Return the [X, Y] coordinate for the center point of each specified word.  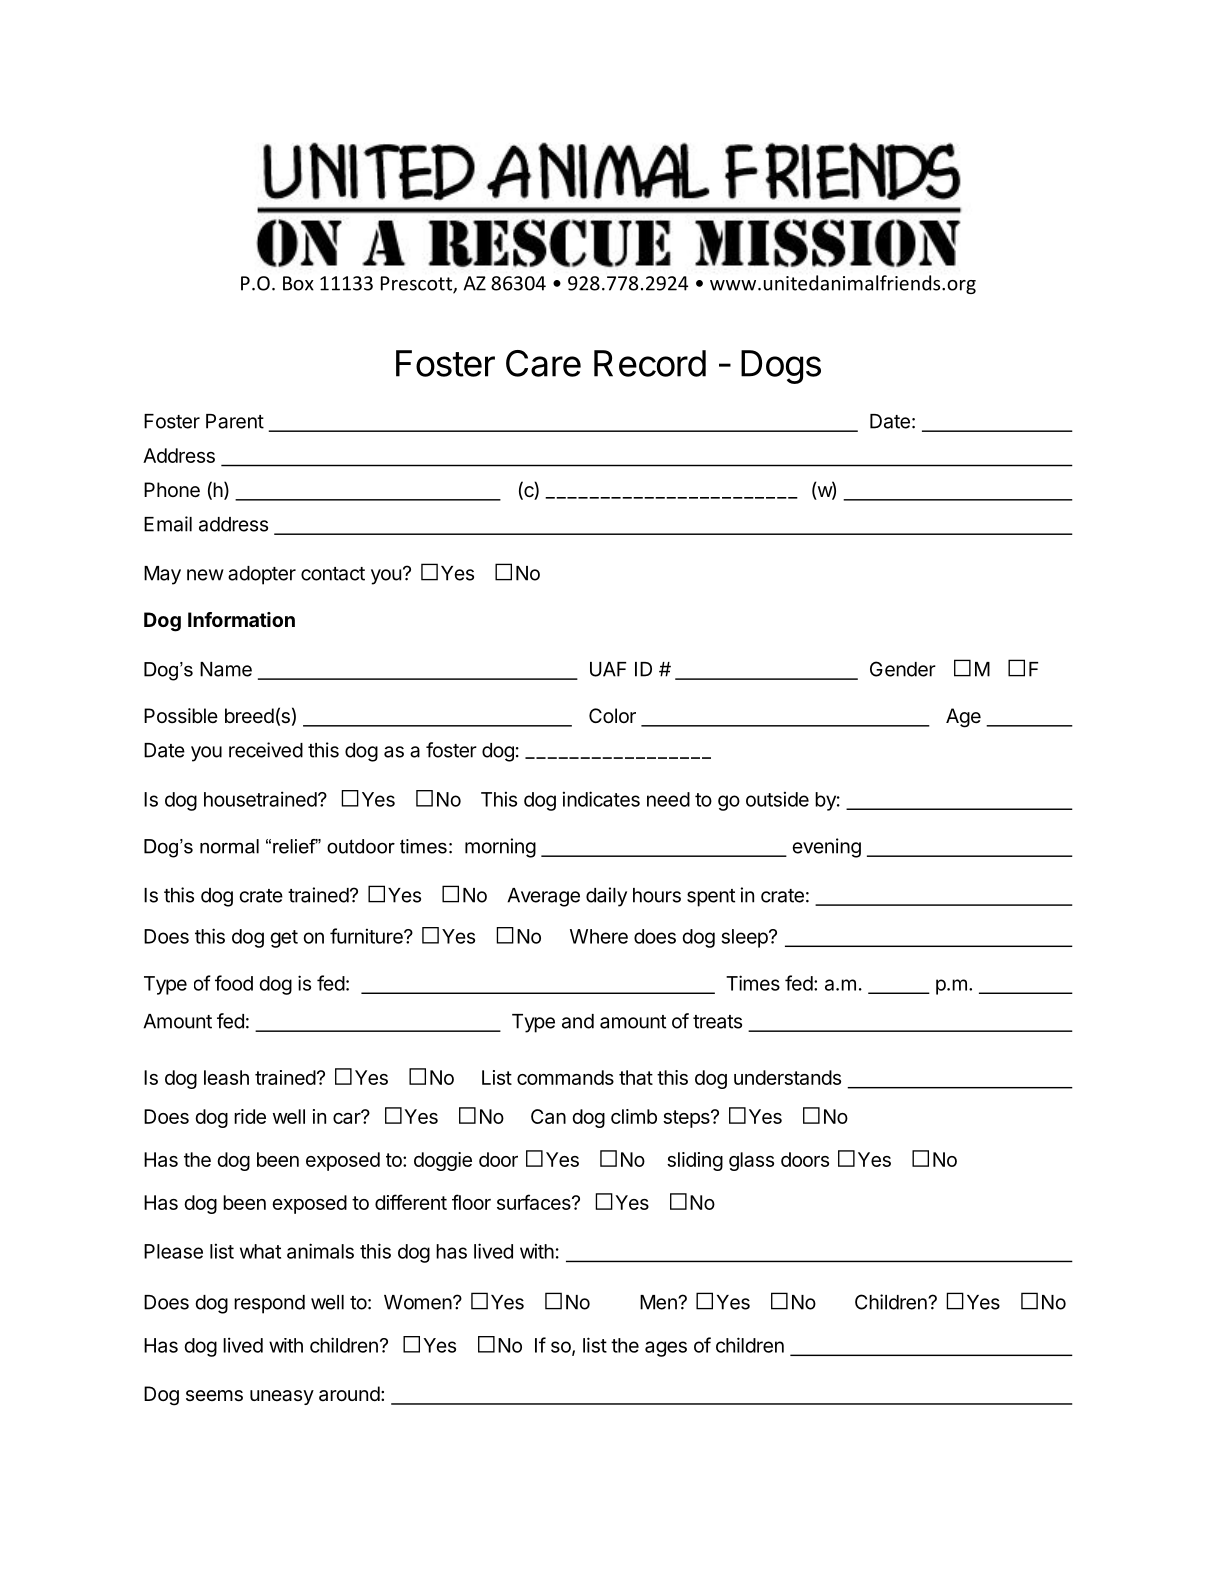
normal [229, 846]
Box [298, 283]
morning [500, 848]
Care [543, 363]
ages [666, 1349]
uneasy [282, 1397]
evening [827, 848]
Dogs [781, 367]
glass [751, 1161]
